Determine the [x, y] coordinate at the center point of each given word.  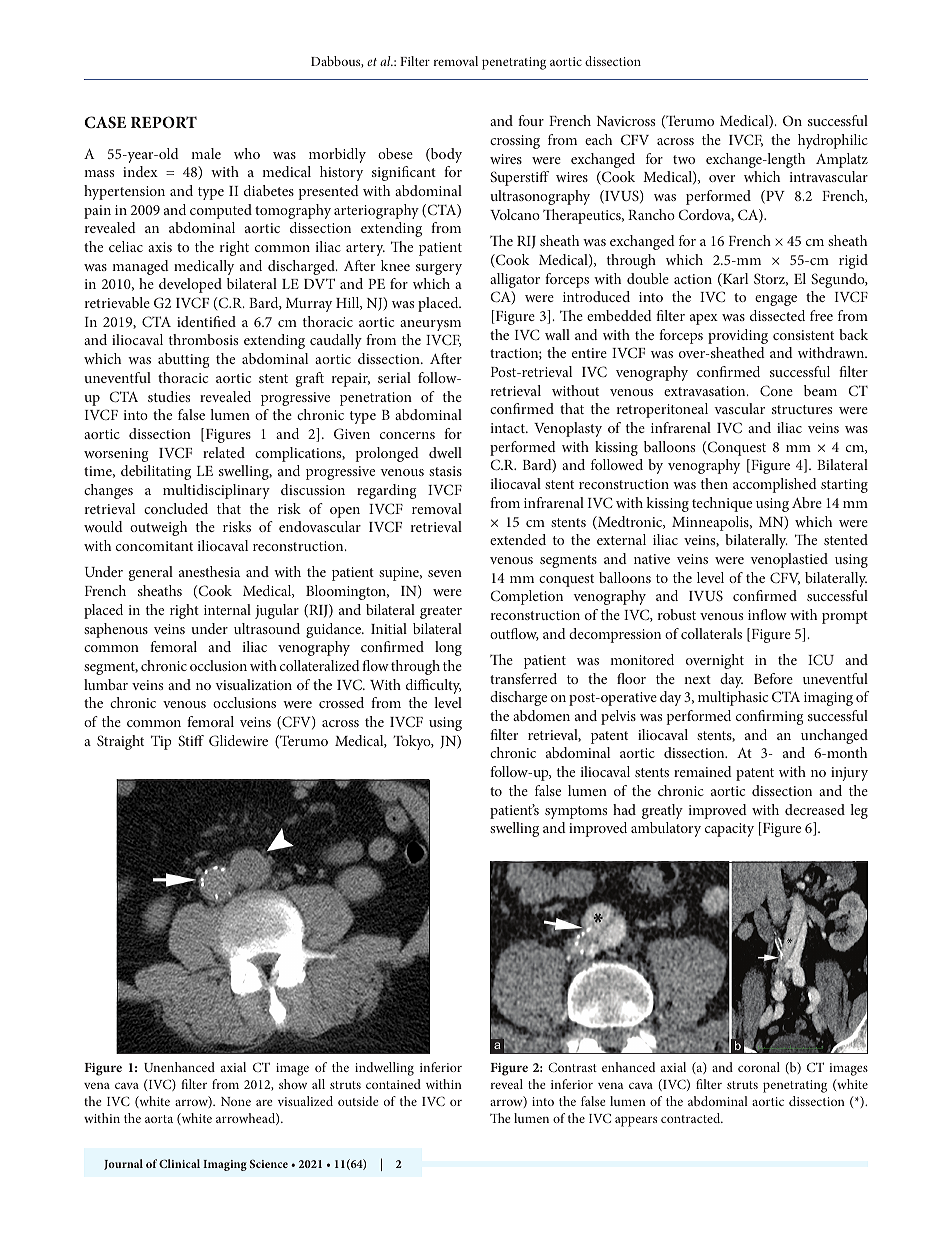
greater [441, 612]
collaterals [711, 633]
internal [227, 609]
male [206, 153]
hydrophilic [833, 141]
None [236, 1101]
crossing [515, 142]
